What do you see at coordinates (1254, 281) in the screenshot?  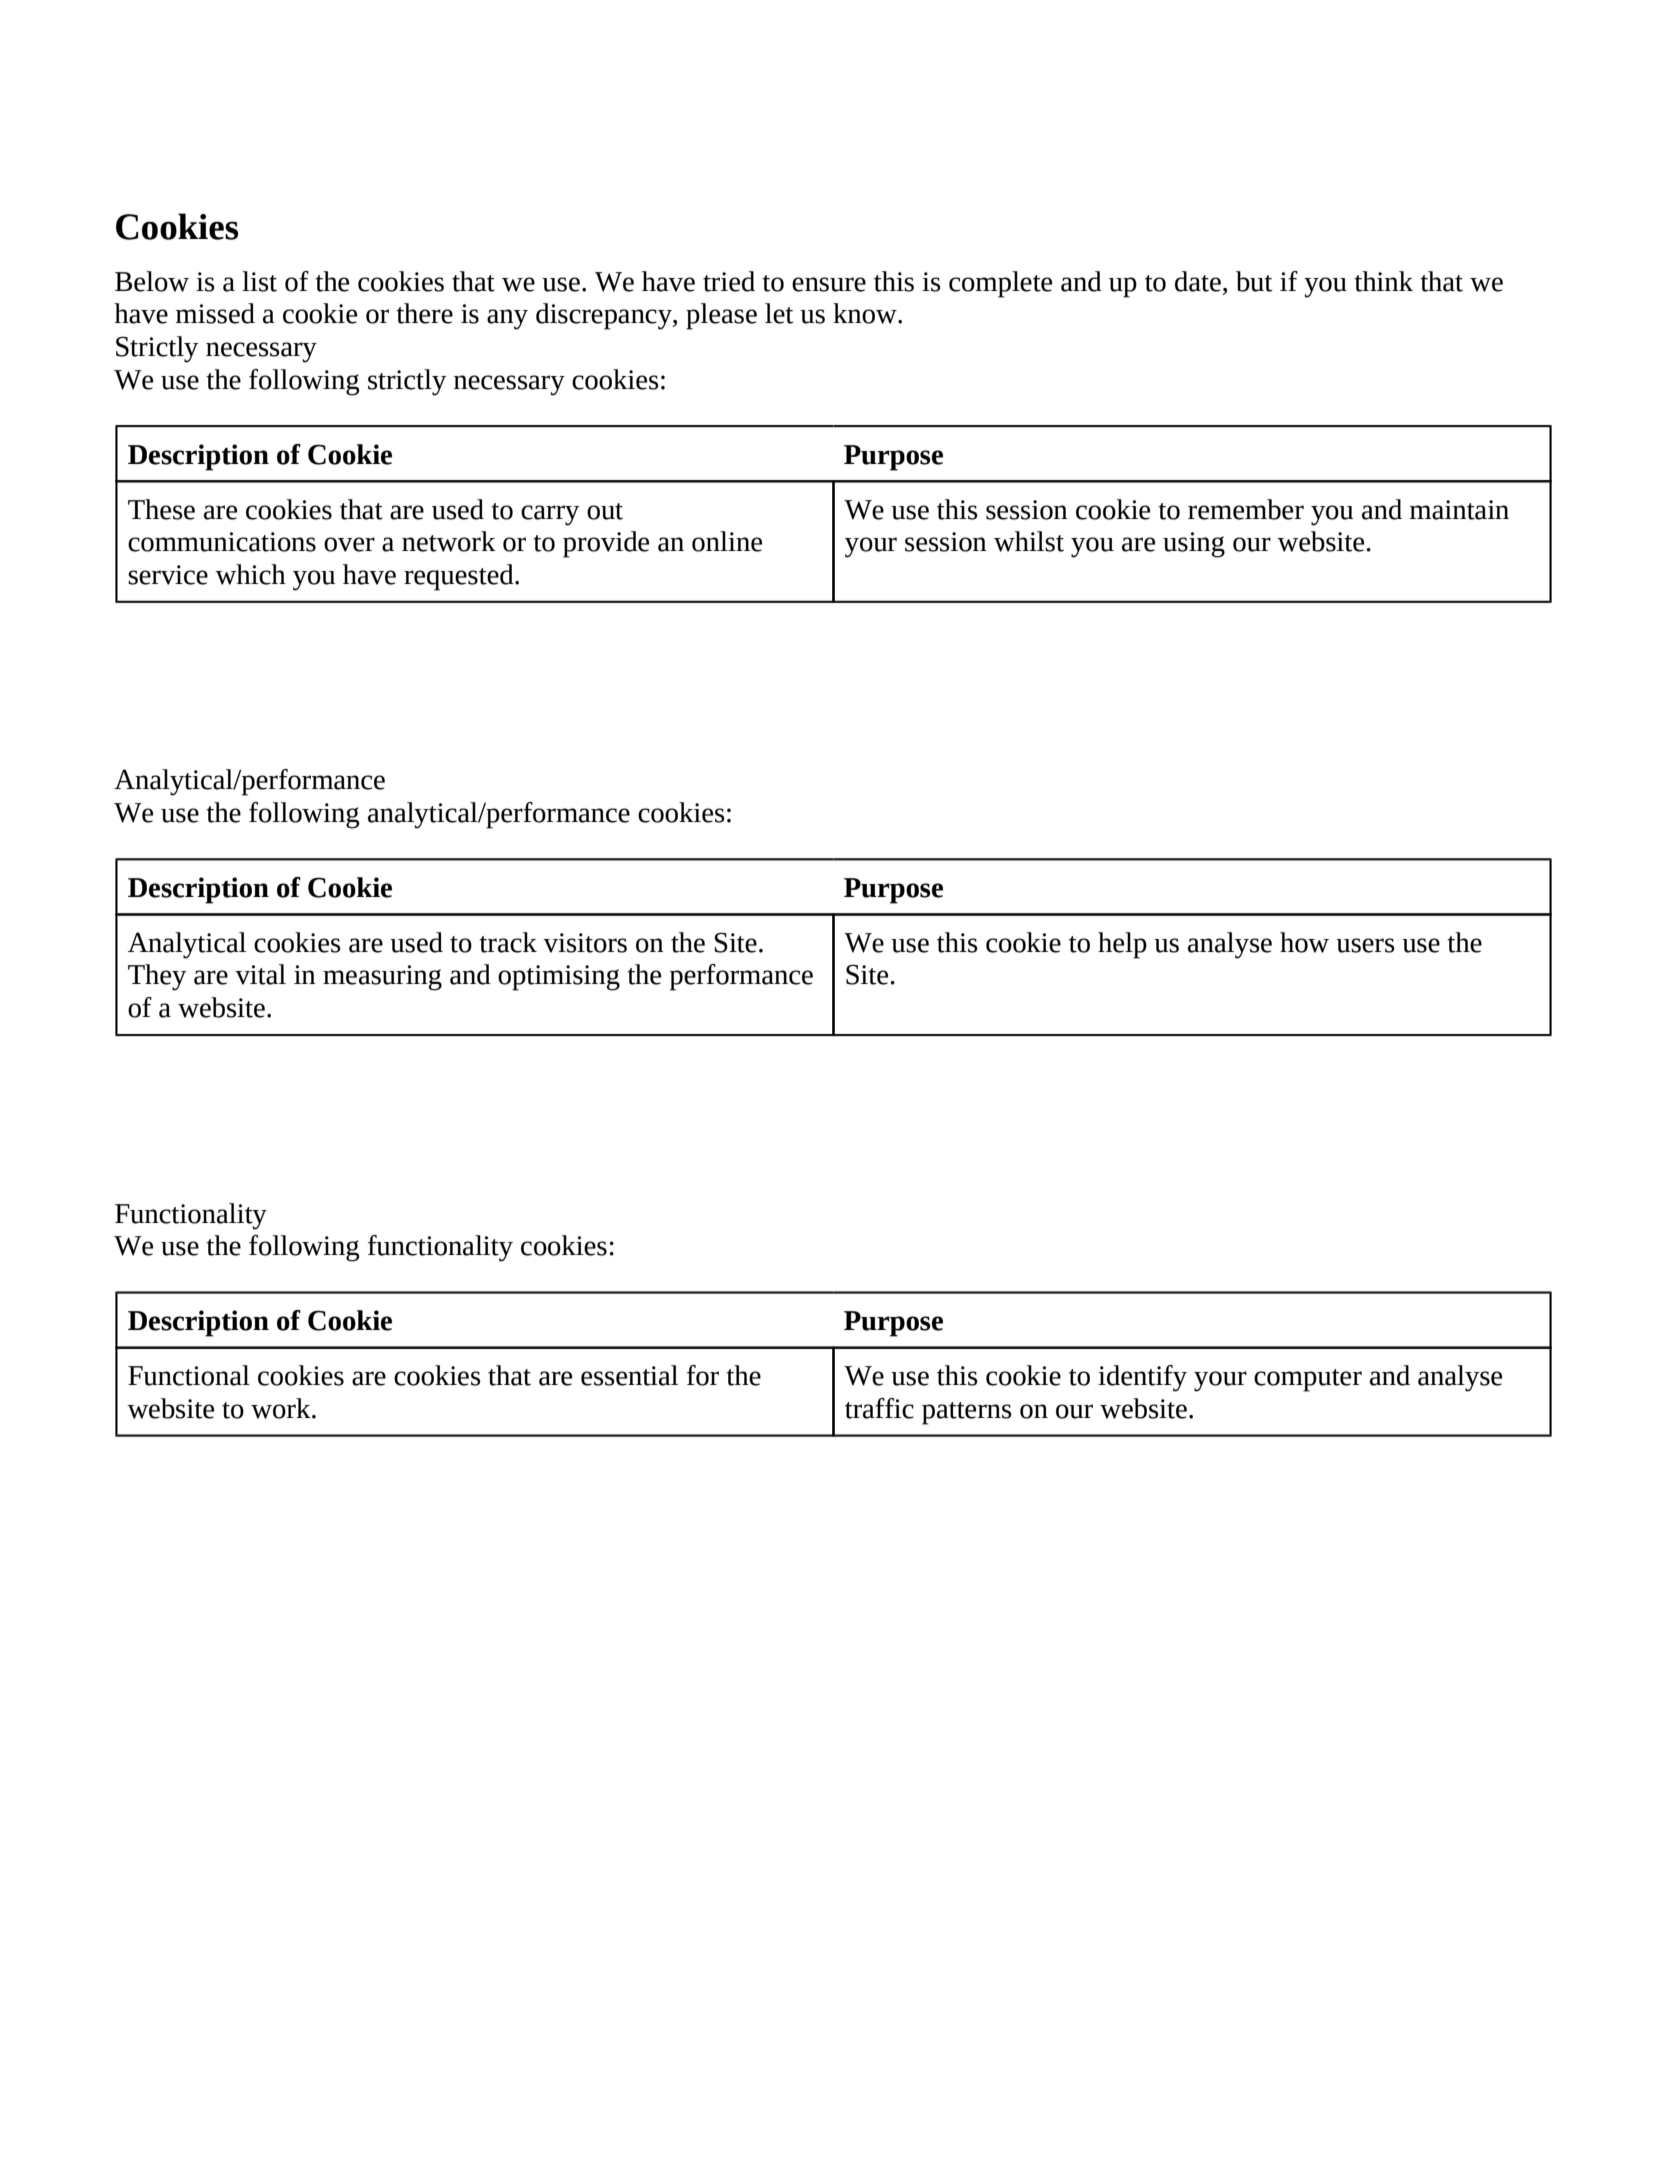 I see `but` at bounding box center [1254, 281].
